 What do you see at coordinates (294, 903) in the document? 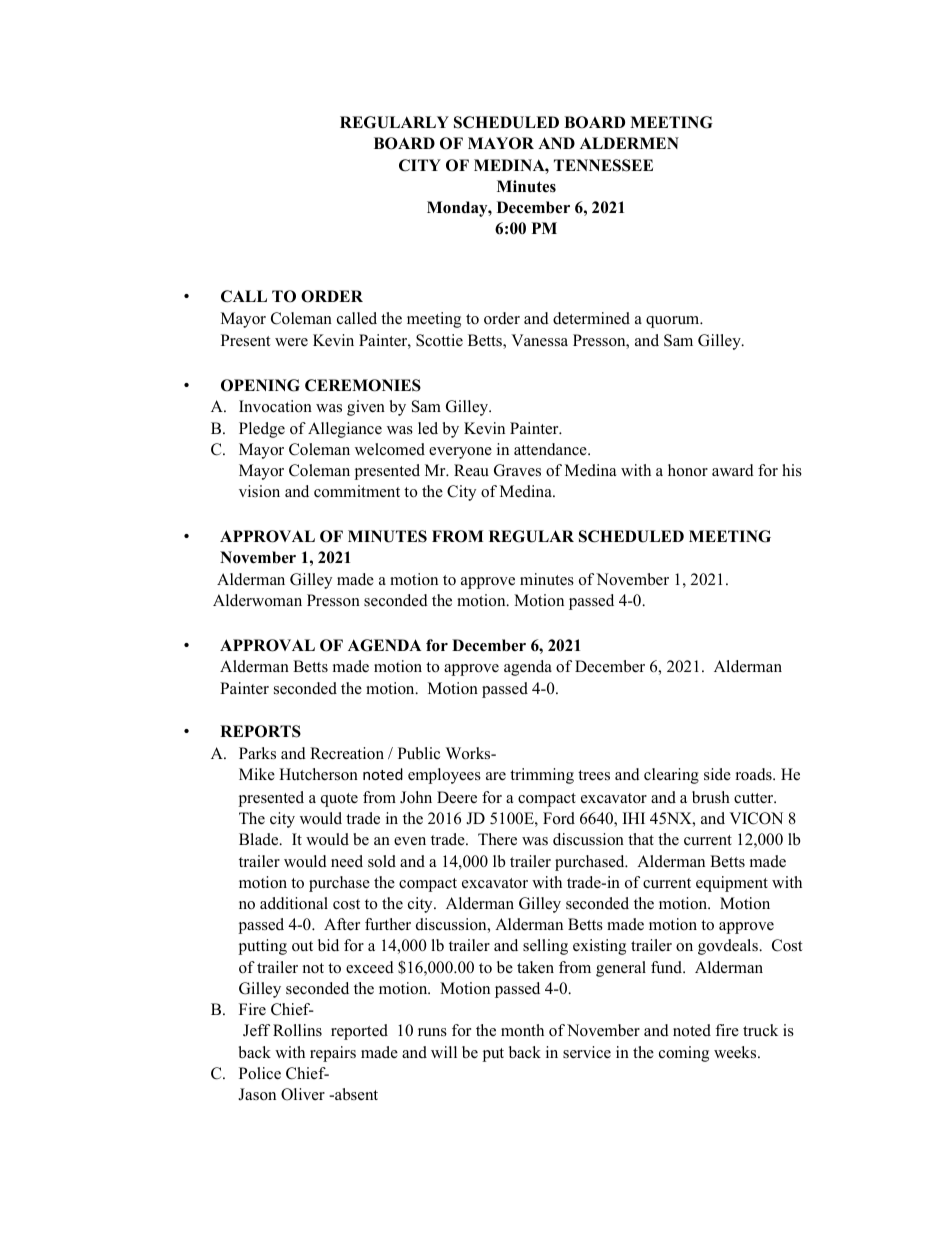
I see `additional` at bounding box center [294, 903].
